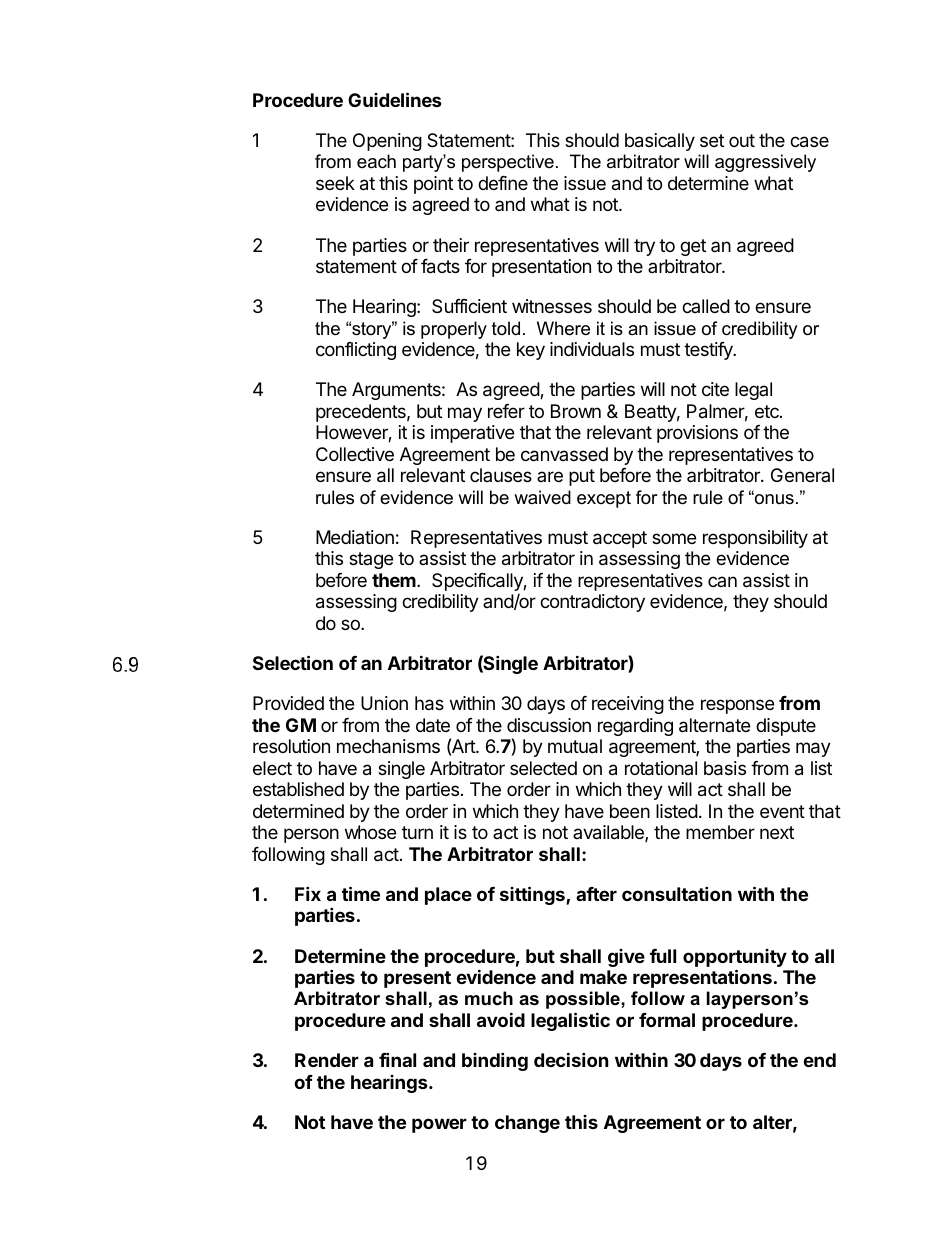 The image size is (952, 1233). I want to click on them, so click(395, 580).
